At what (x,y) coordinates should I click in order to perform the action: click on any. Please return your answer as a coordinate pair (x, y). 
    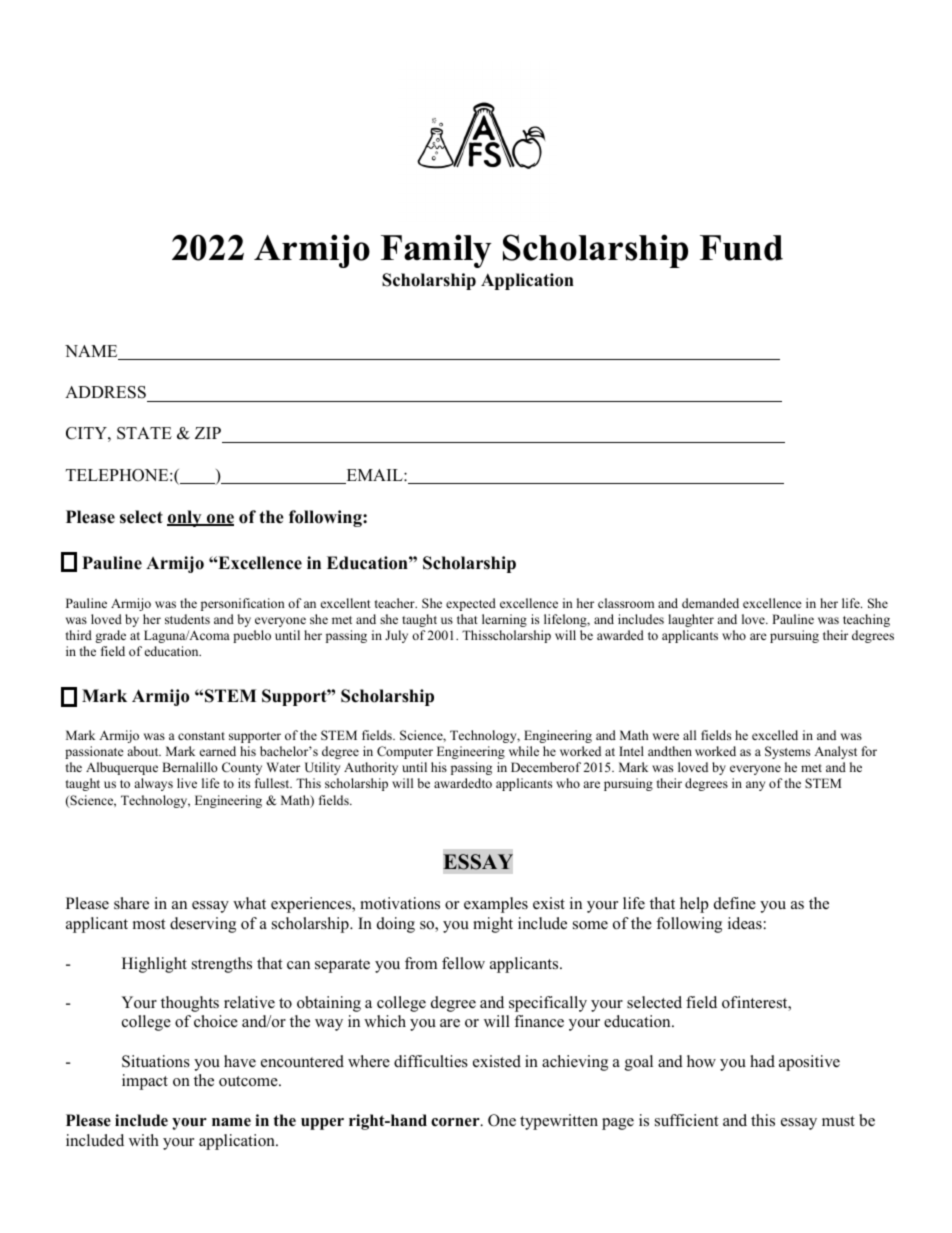
    Looking at the image, I should click on (755, 786).
